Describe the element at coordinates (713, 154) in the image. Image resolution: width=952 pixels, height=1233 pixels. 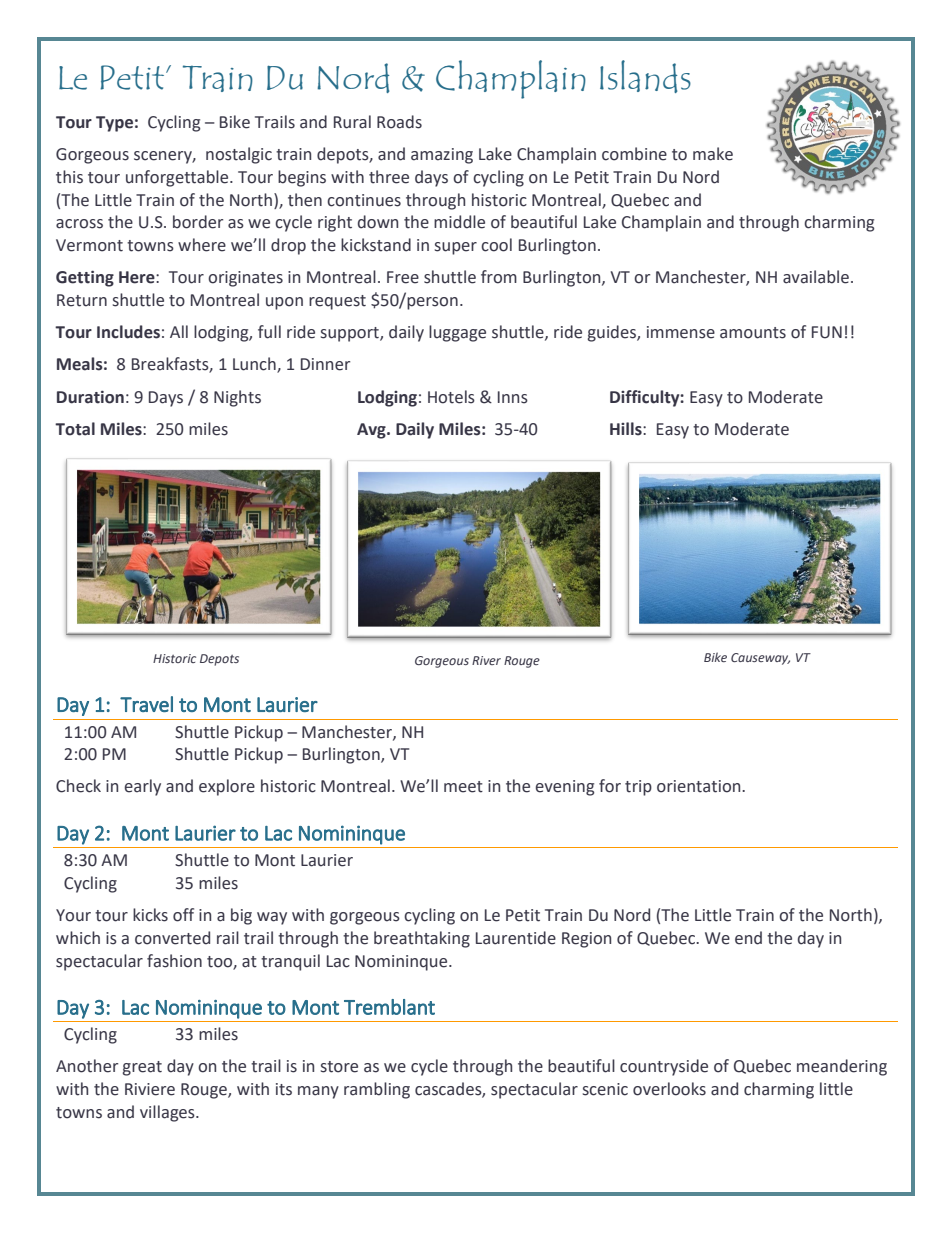
I see `make` at that location.
